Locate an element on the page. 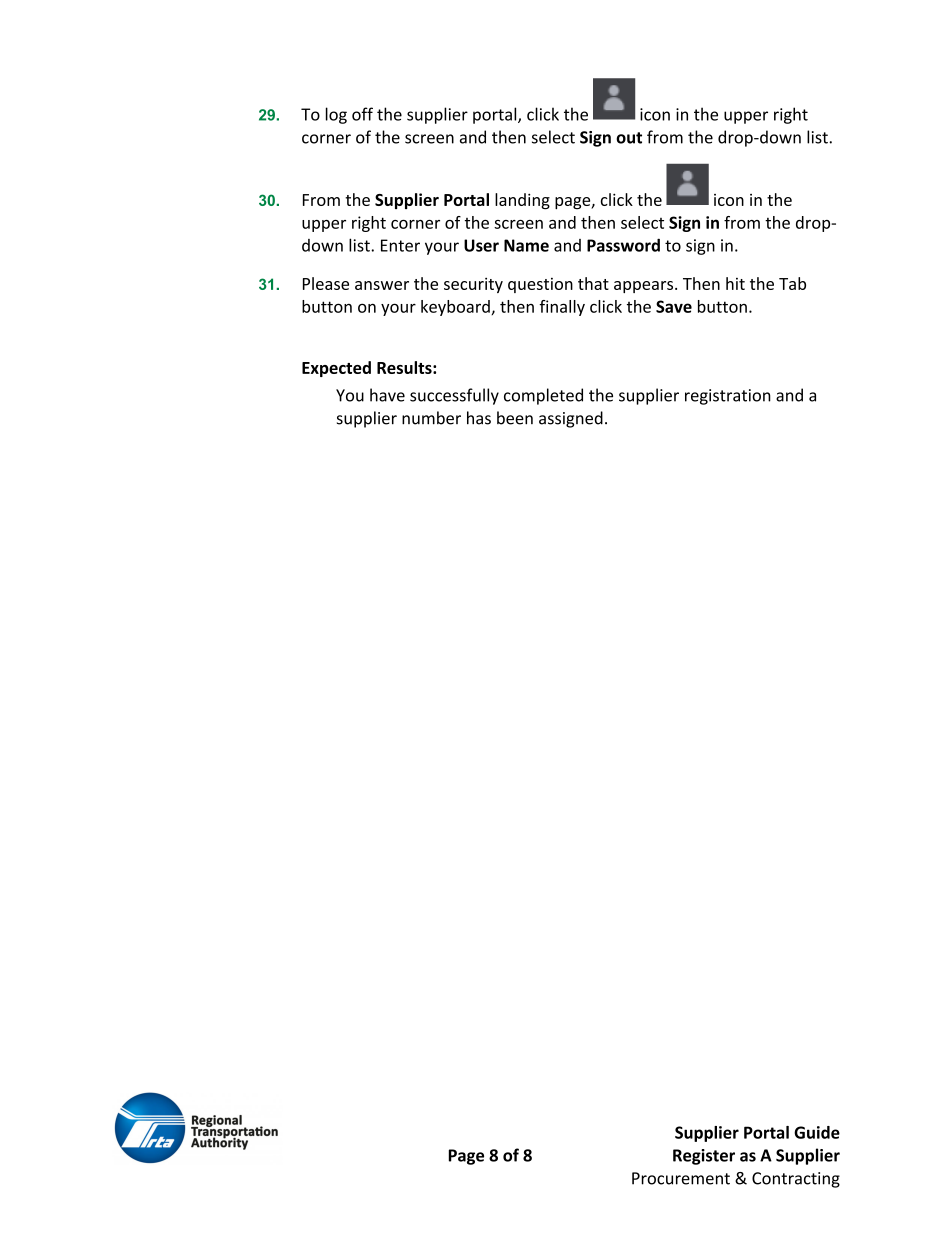  hit is located at coordinates (735, 283).
